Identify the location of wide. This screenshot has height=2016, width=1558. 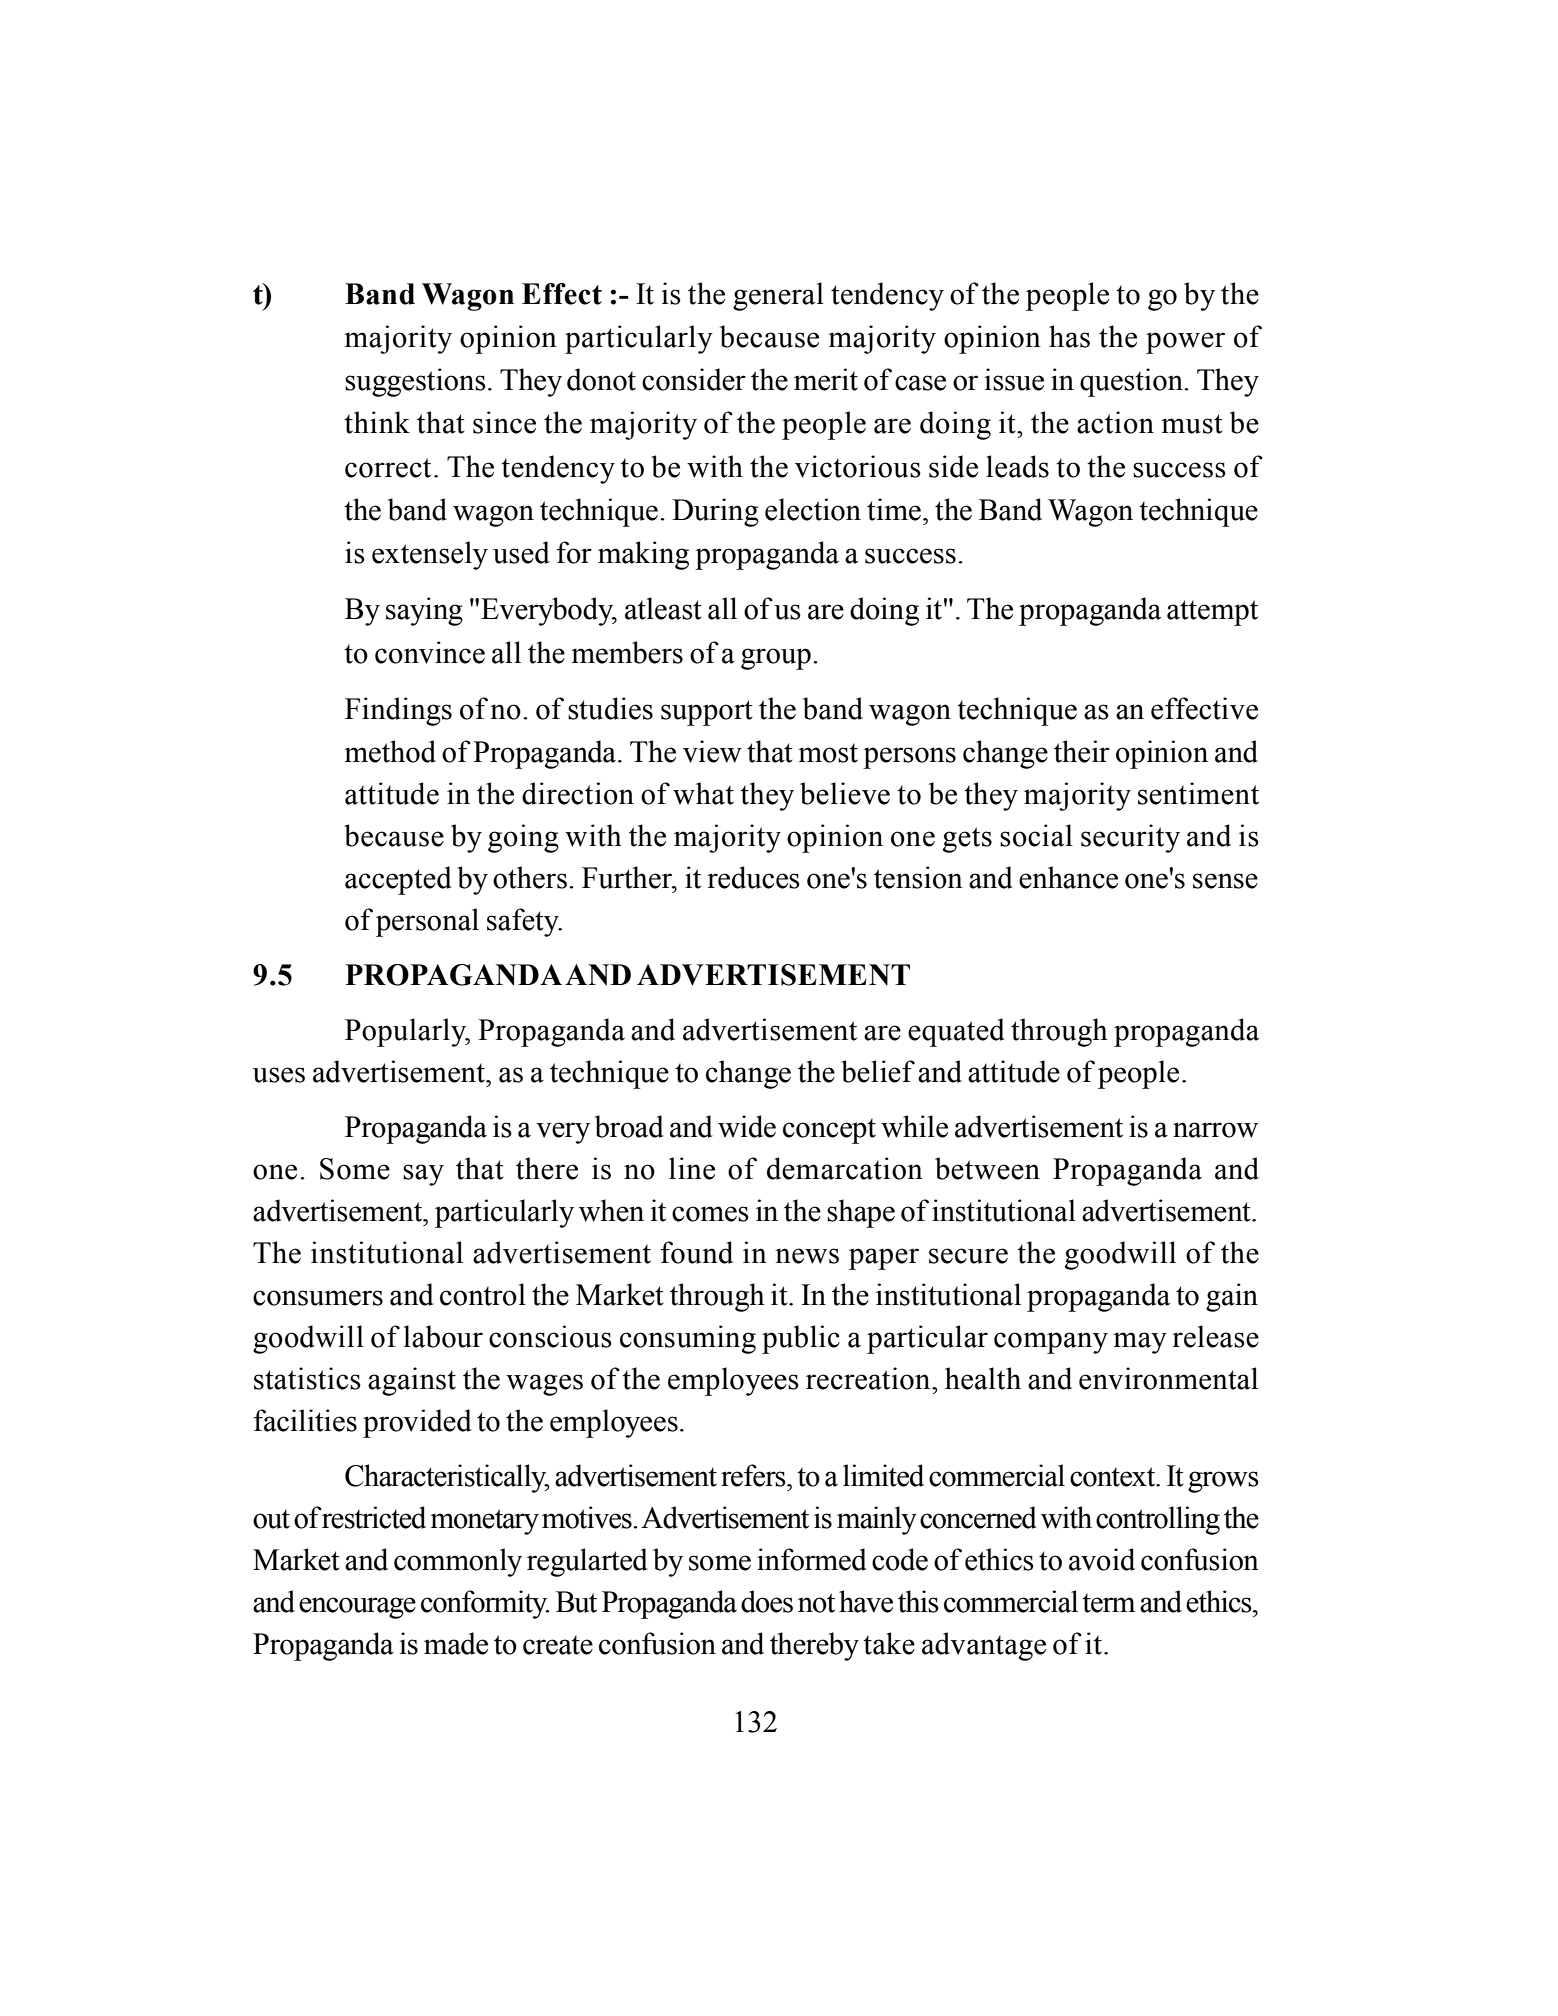
(747, 1126).
